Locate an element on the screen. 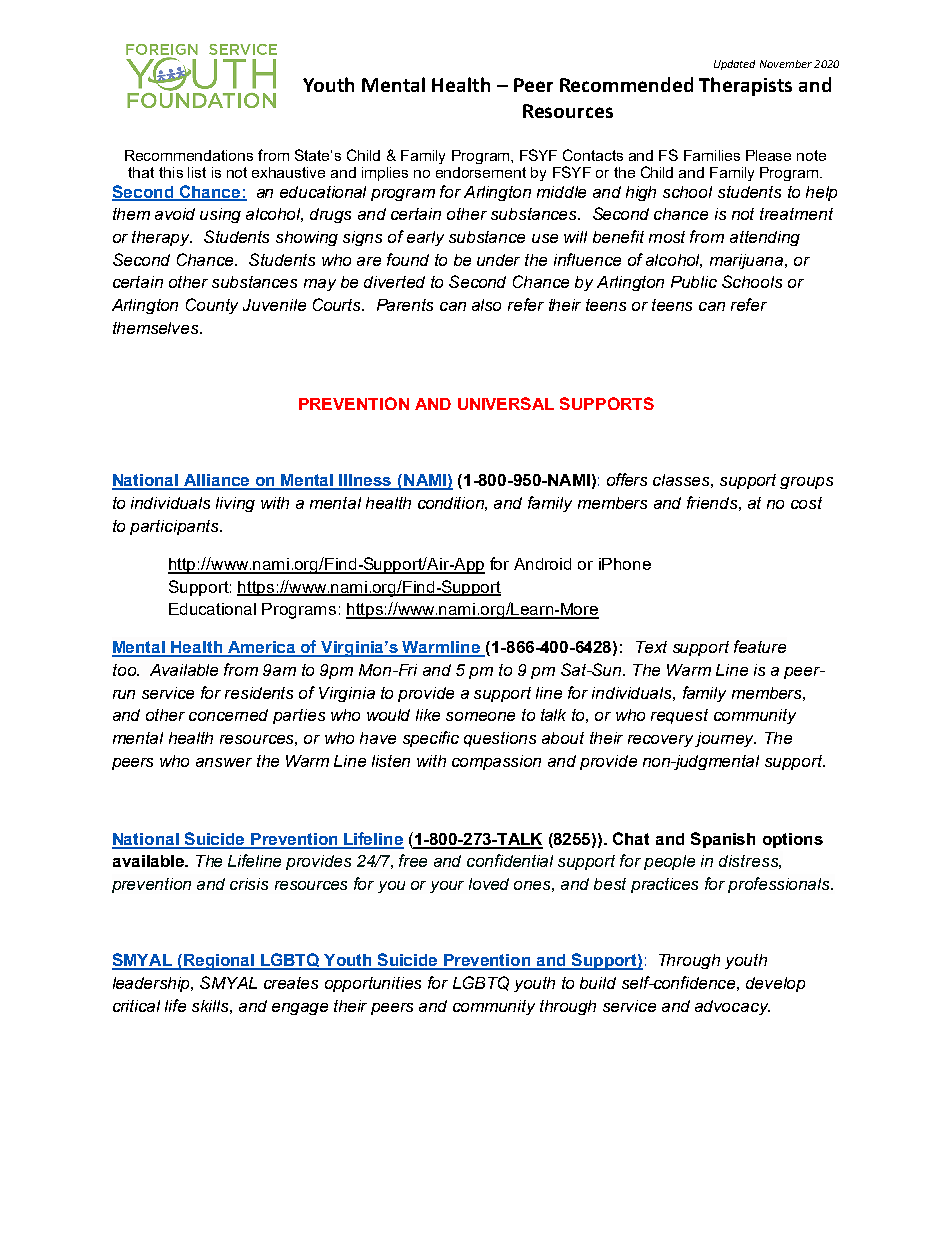  groups is located at coordinates (806, 483).
